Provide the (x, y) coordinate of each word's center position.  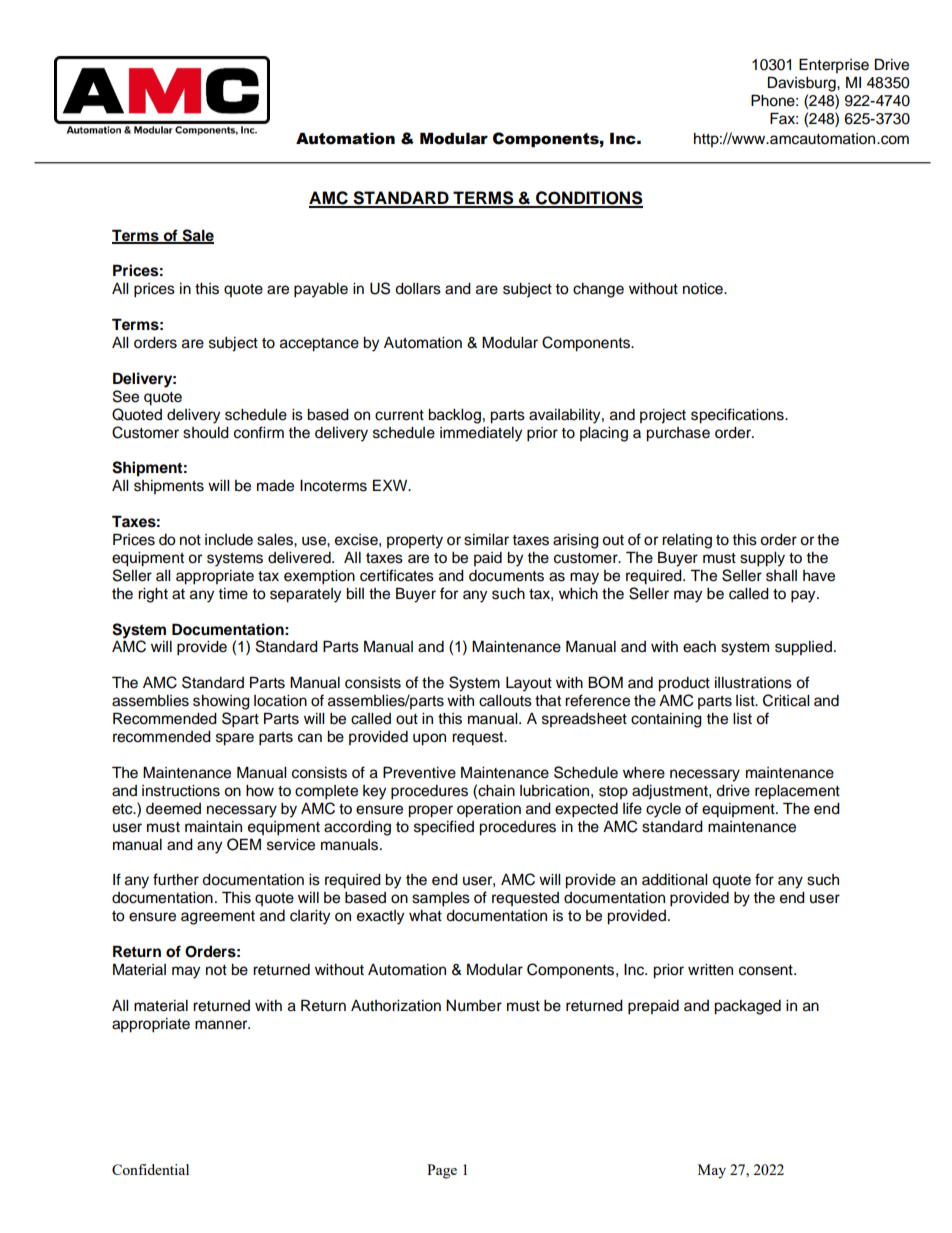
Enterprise (834, 65)
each (699, 647)
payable (321, 290)
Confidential (150, 1169)
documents (506, 576)
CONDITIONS (588, 199)
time (233, 594)
